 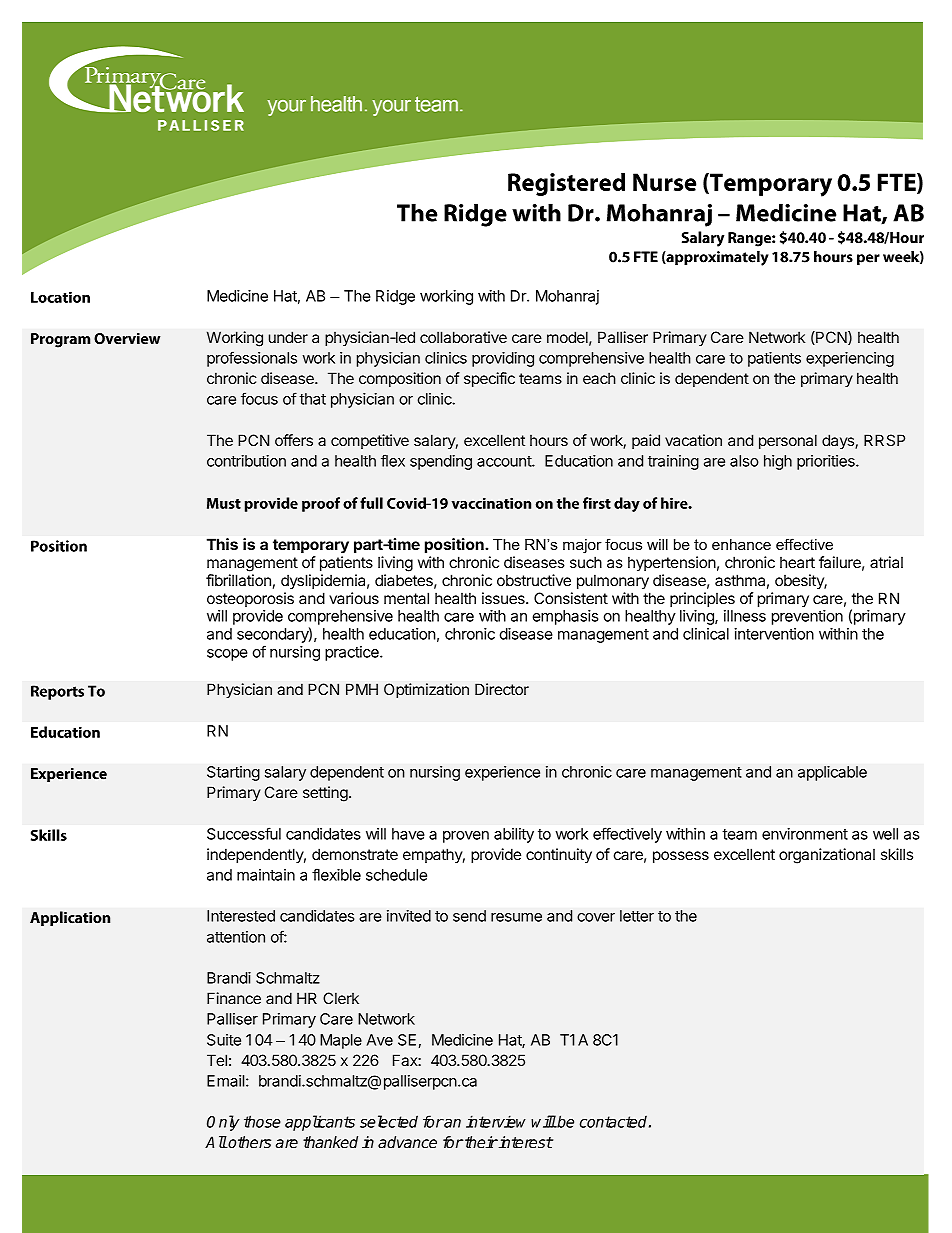 What do you see at coordinates (266, 875) in the document?
I see `maintain` at bounding box center [266, 875].
